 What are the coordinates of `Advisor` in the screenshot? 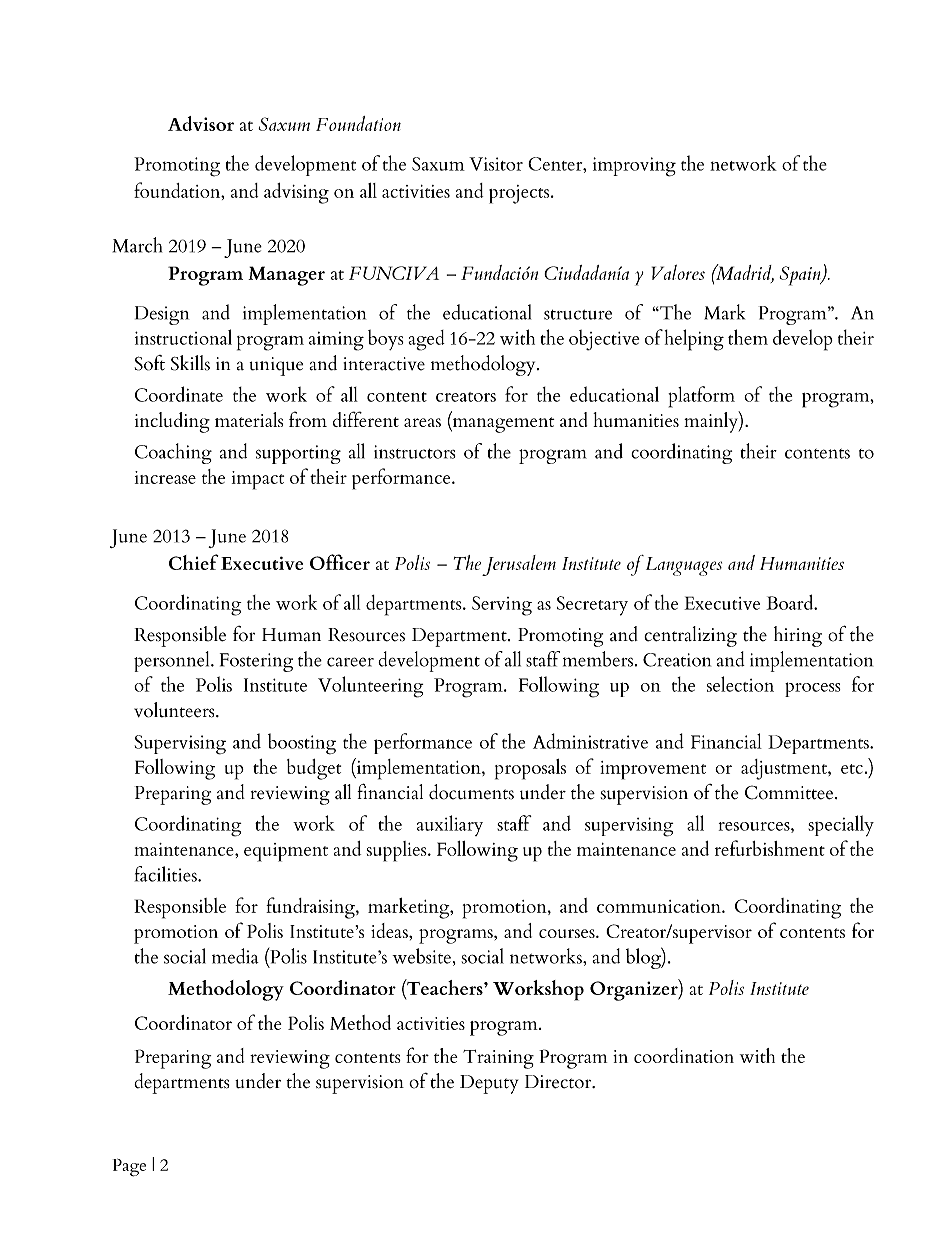 It's located at (201, 123).
